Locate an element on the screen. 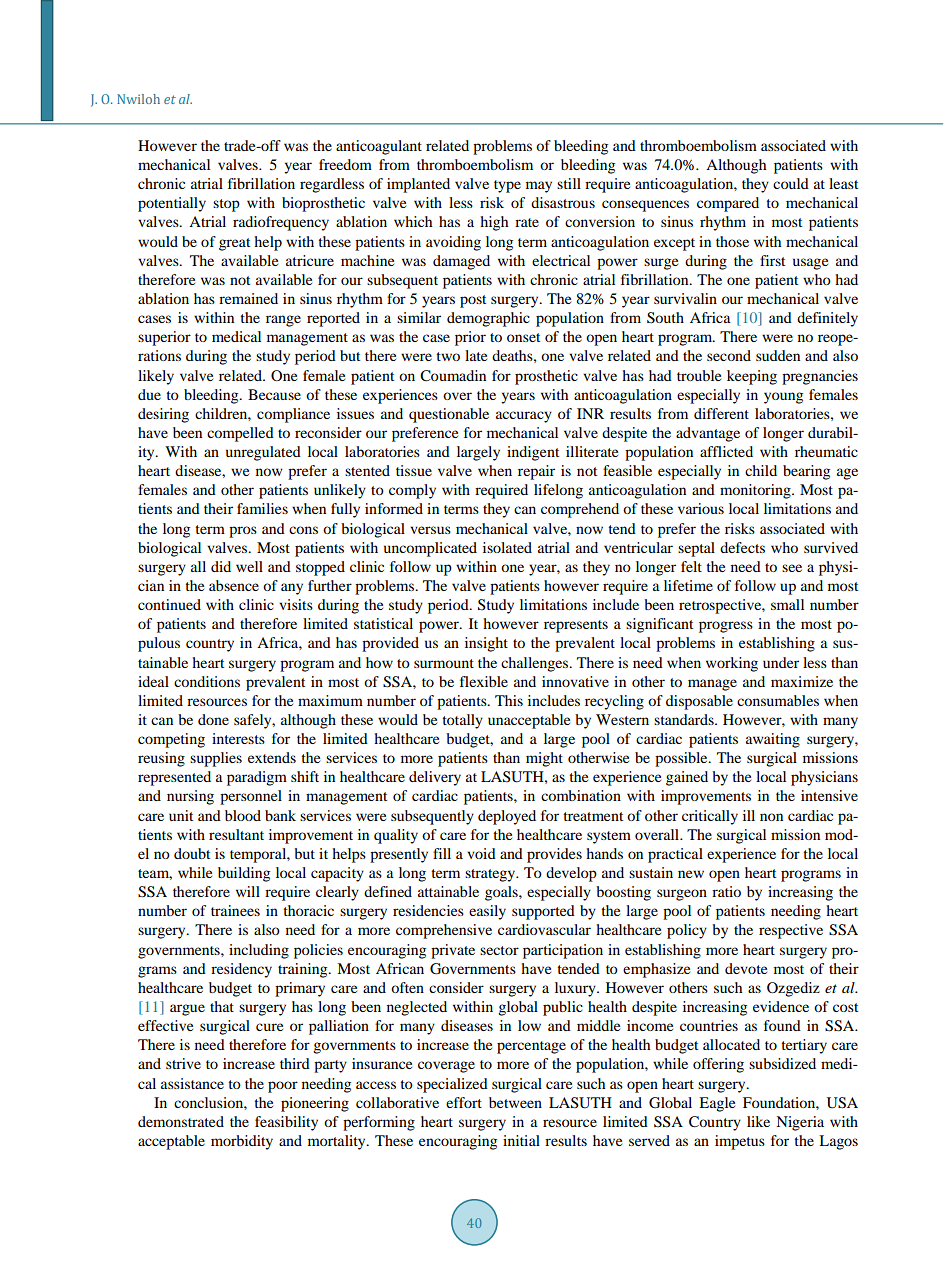 The height and width of the screenshot is (1288, 949). potentially is located at coordinates (172, 204).
